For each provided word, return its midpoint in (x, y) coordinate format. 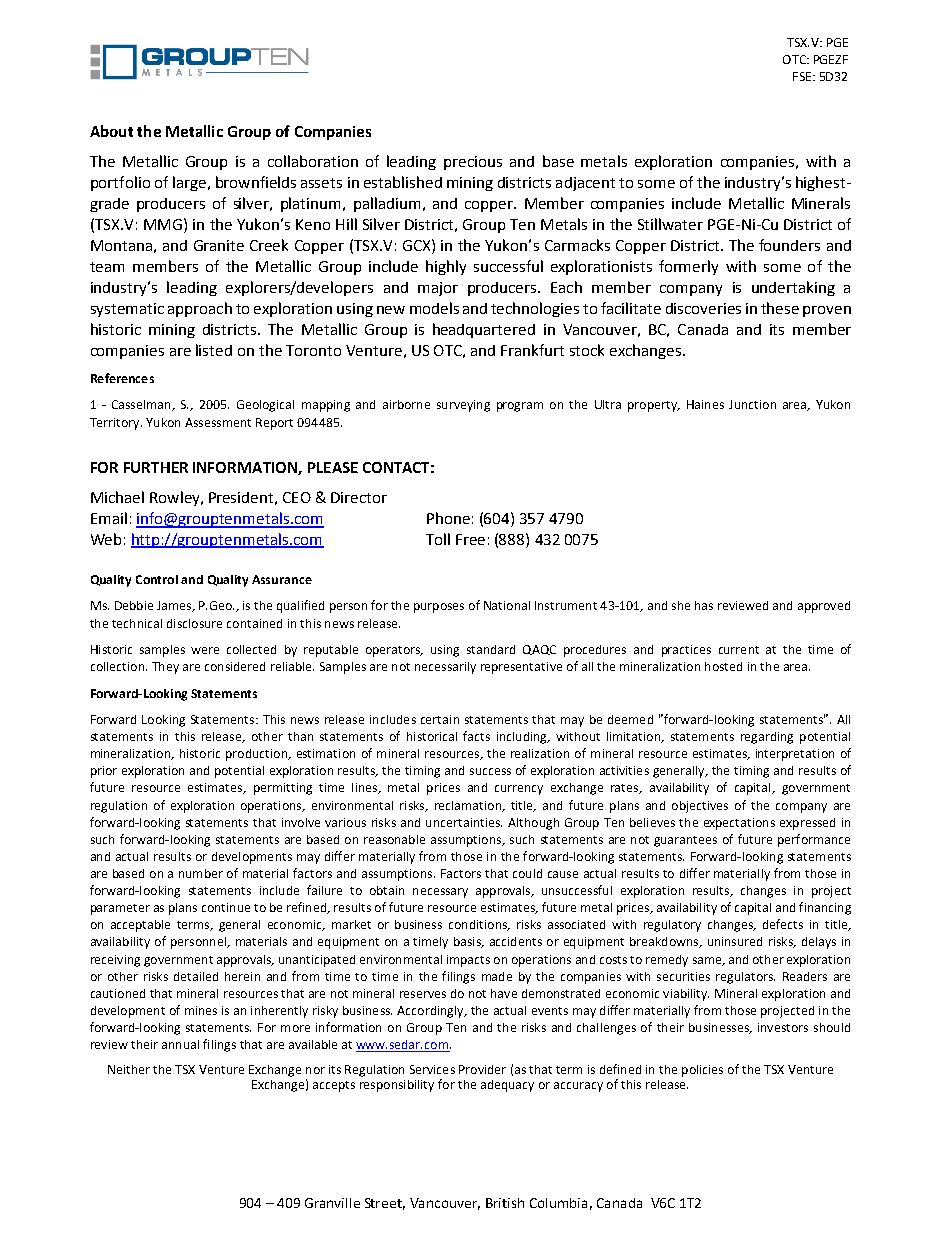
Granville (332, 1203)
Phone (448, 518)
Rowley (176, 498)
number (201, 873)
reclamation (469, 806)
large (189, 183)
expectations (739, 824)
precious (473, 163)
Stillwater (670, 224)
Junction (752, 404)
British (505, 1203)
